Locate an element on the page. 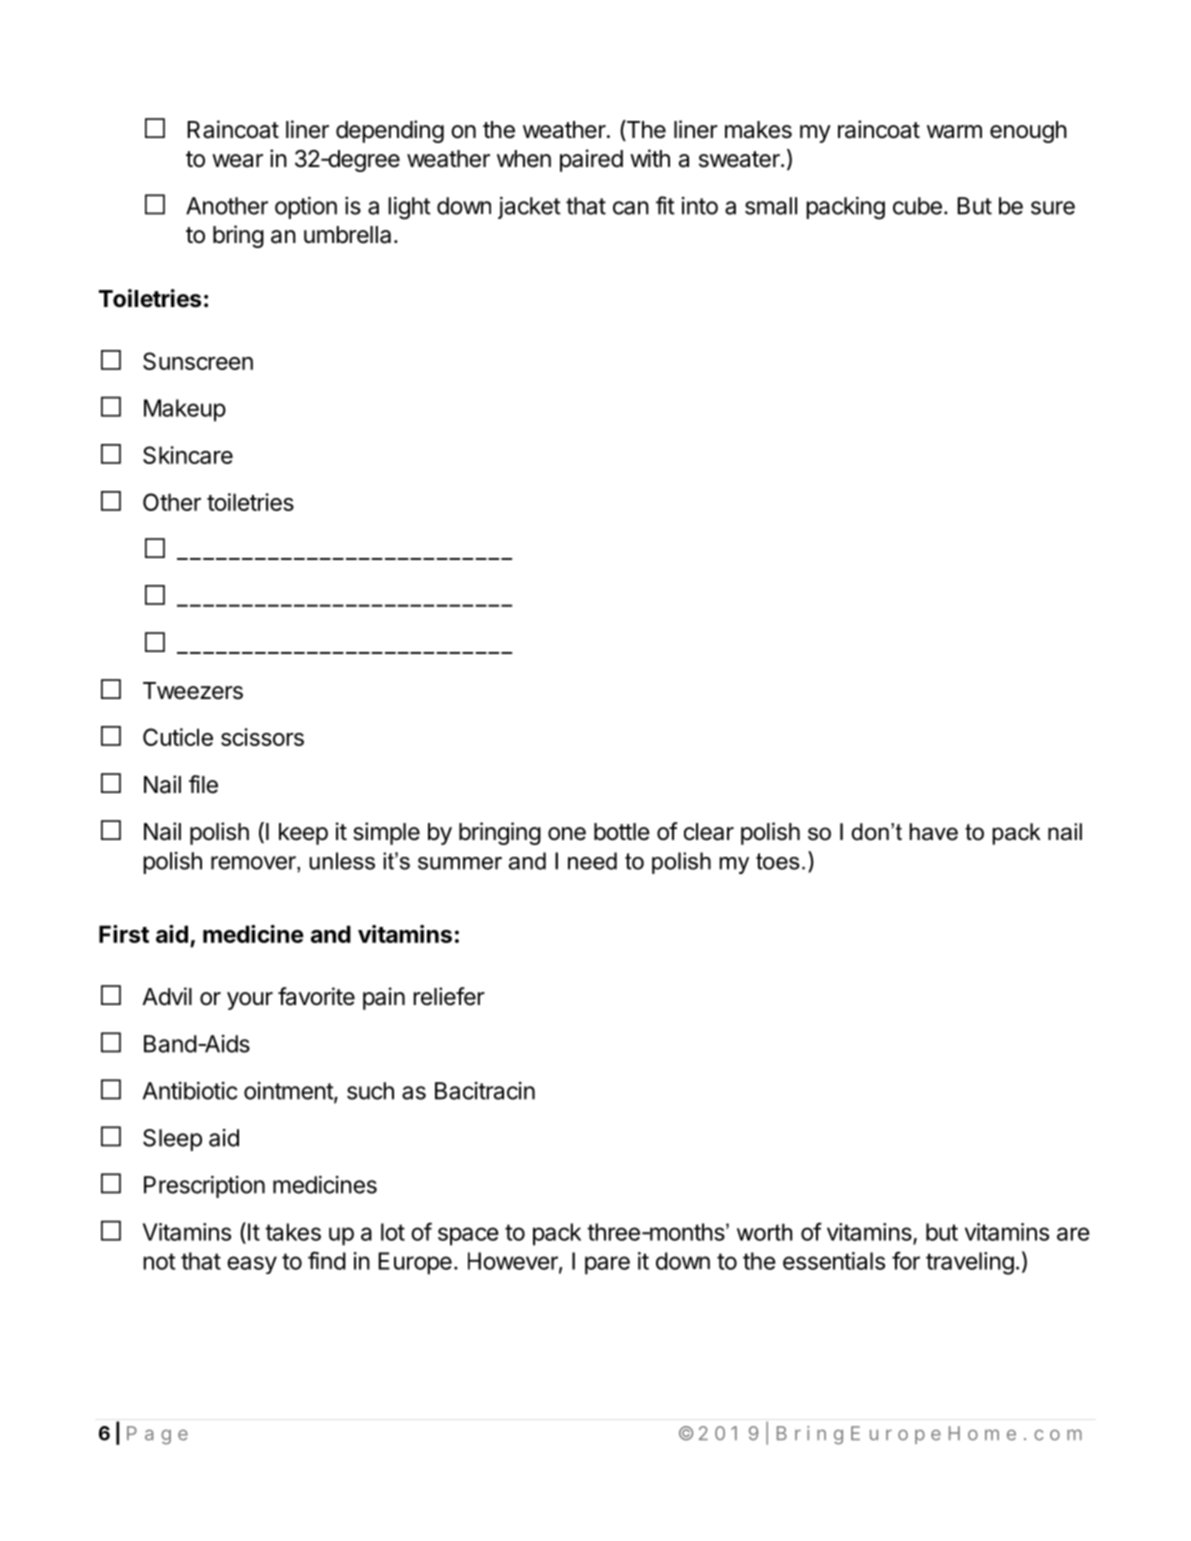  scissors is located at coordinates (262, 737).
